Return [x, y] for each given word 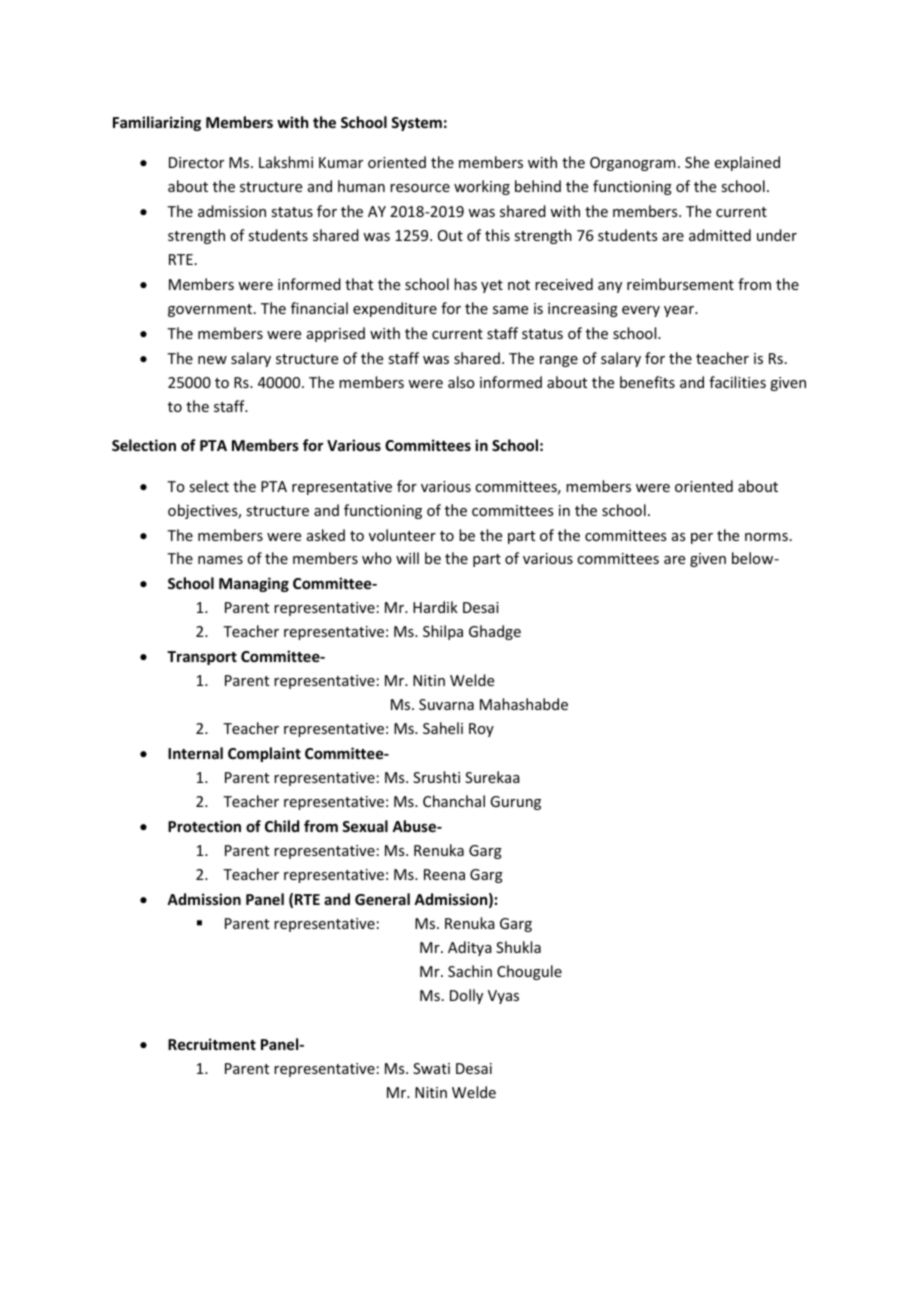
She [697, 162]
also [461, 382]
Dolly [466, 996]
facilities [737, 382]
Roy [481, 730]
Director [196, 162]
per [702, 538]
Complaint [264, 754]
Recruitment [212, 1044]
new [212, 360]
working [482, 187]
